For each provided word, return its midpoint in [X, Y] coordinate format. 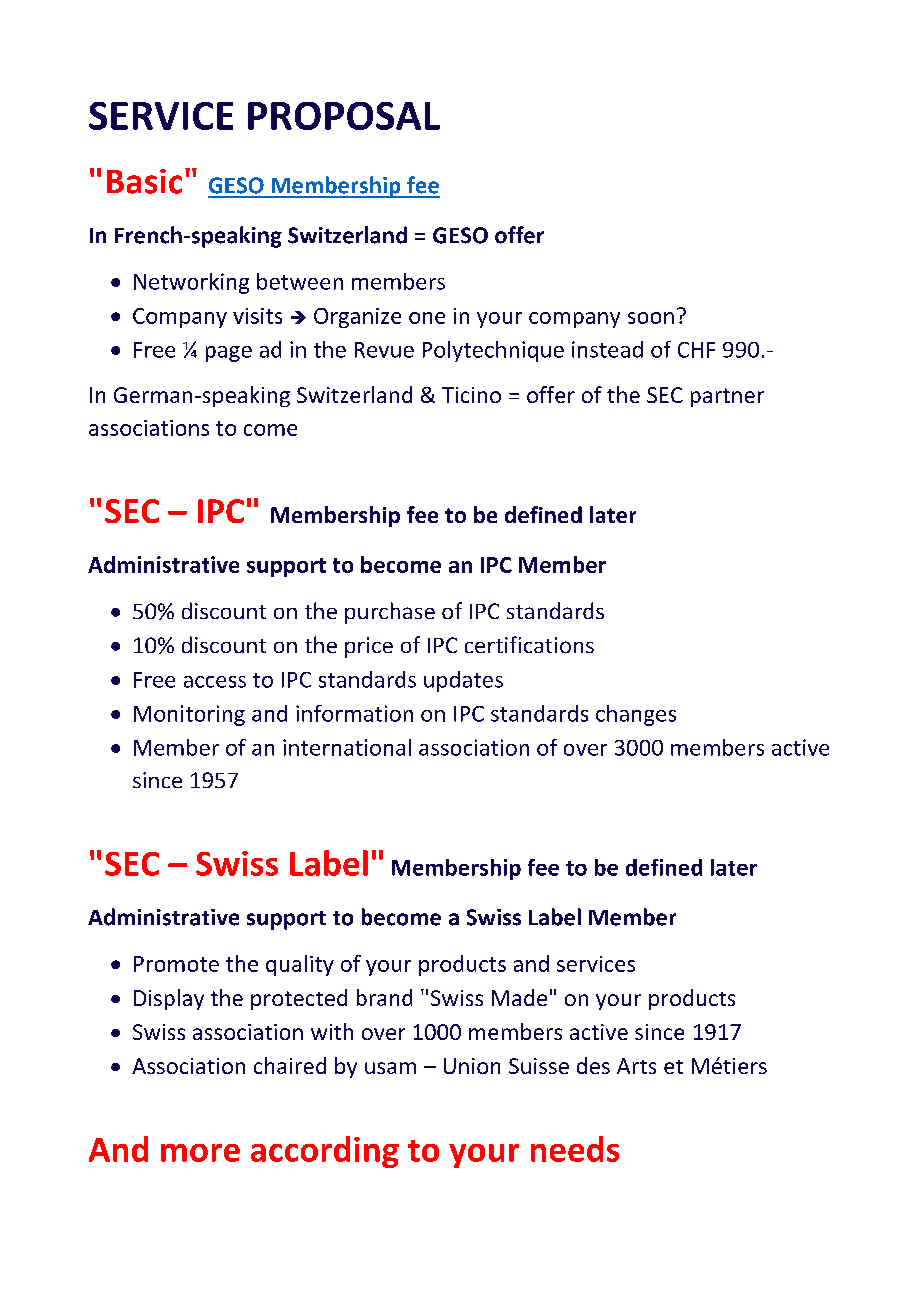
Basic [144, 181]
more [200, 1153]
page [229, 354]
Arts [636, 1066]
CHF [696, 350]
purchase [390, 613]
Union [472, 1066]
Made [519, 997]
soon [651, 318]
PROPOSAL [344, 116]
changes [636, 715]
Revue [384, 350]
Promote [176, 964]
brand [384, 997]
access [215, 682]
